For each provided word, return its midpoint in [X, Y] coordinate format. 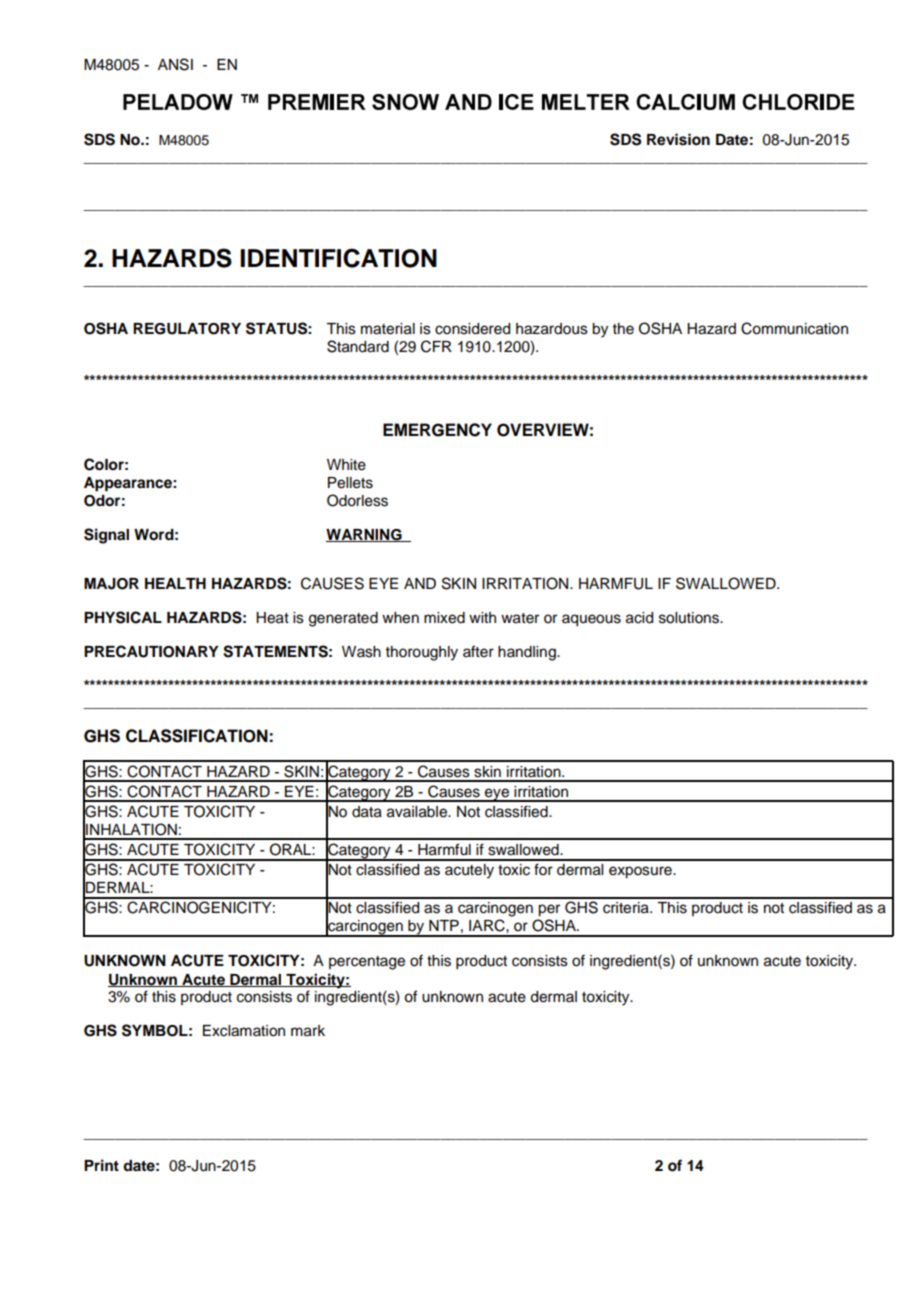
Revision [678, 139]
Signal [106, 536]
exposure [641, 872]
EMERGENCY [437, 430]
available [418, 812]
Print [101, 1165]
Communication [794, 328]
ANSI [175, 64]
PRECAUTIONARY [151, 651]
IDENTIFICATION [338, 258]
